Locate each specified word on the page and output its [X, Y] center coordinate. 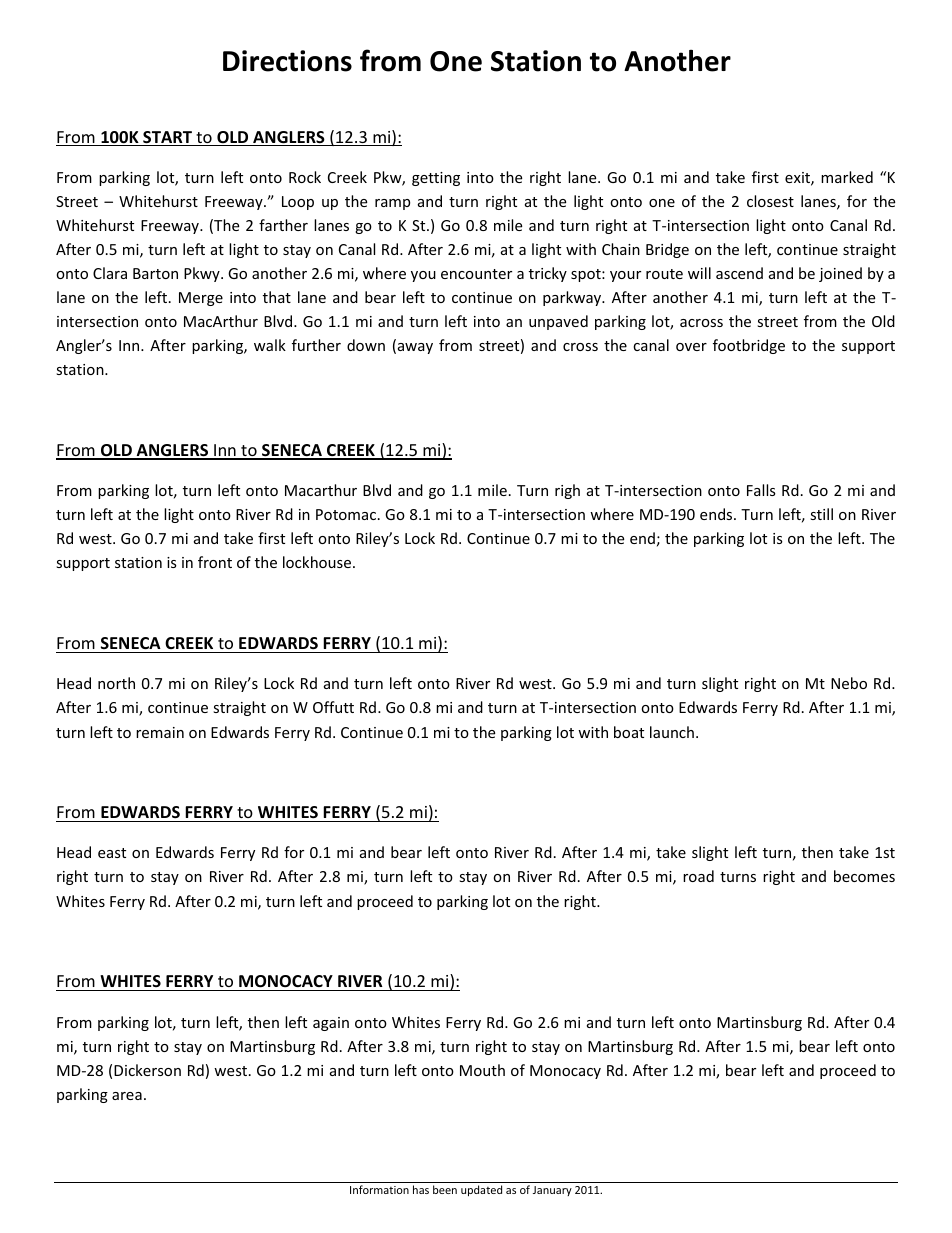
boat [629, 732]
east [112, 853]
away [414, 348]
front [215, 562]
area [127, 1096]
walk [270, 345]
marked [847, 177]
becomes [864, 876]
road [698, 876]
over [691, 347]
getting [436, 179]
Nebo [849, 683]
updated [481, 1190]
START [168, 138]
